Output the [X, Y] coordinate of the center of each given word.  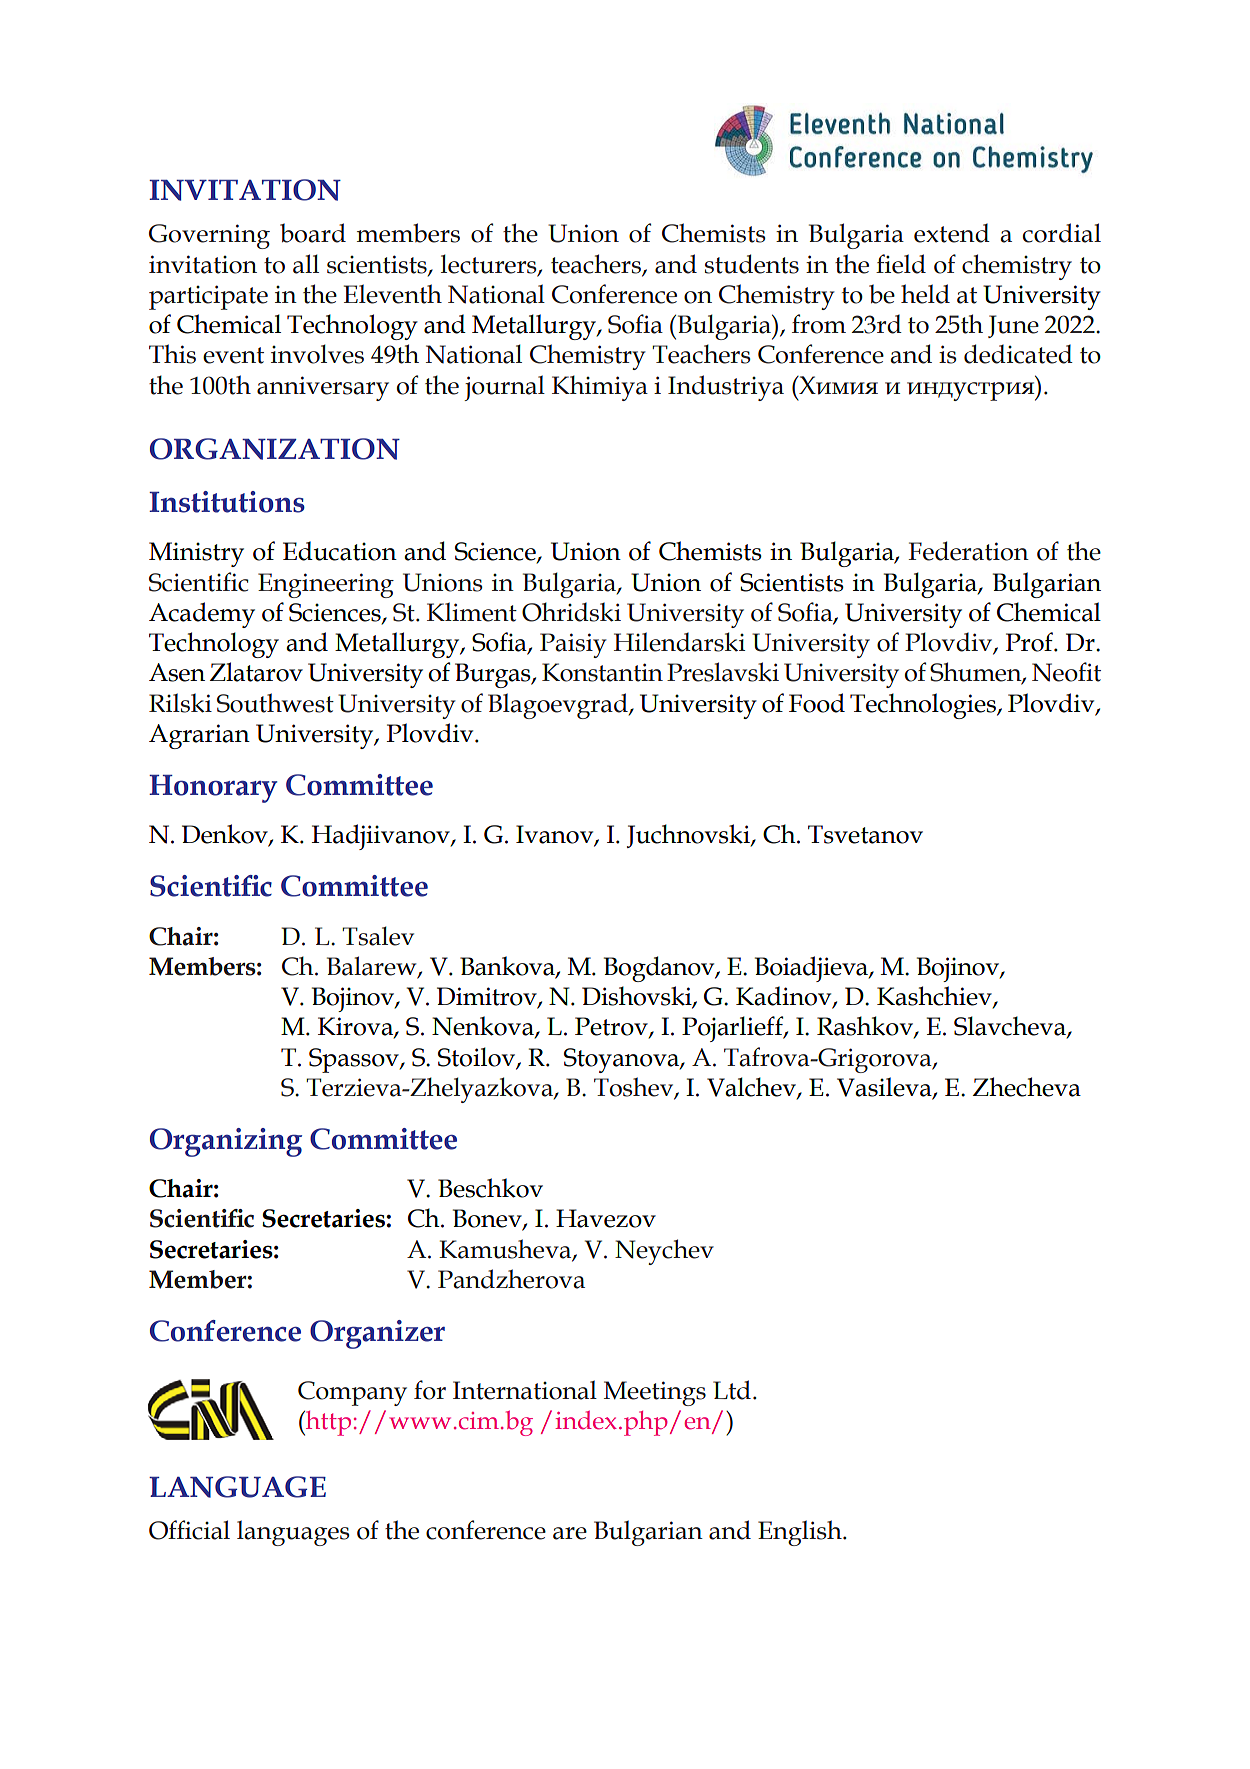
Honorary [213, 789]
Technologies [924, 706]
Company [352, 1393]
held [925, 294]
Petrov [612, 1027]
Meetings [655, 1393]
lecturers [490, 264]
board [313, 233]
